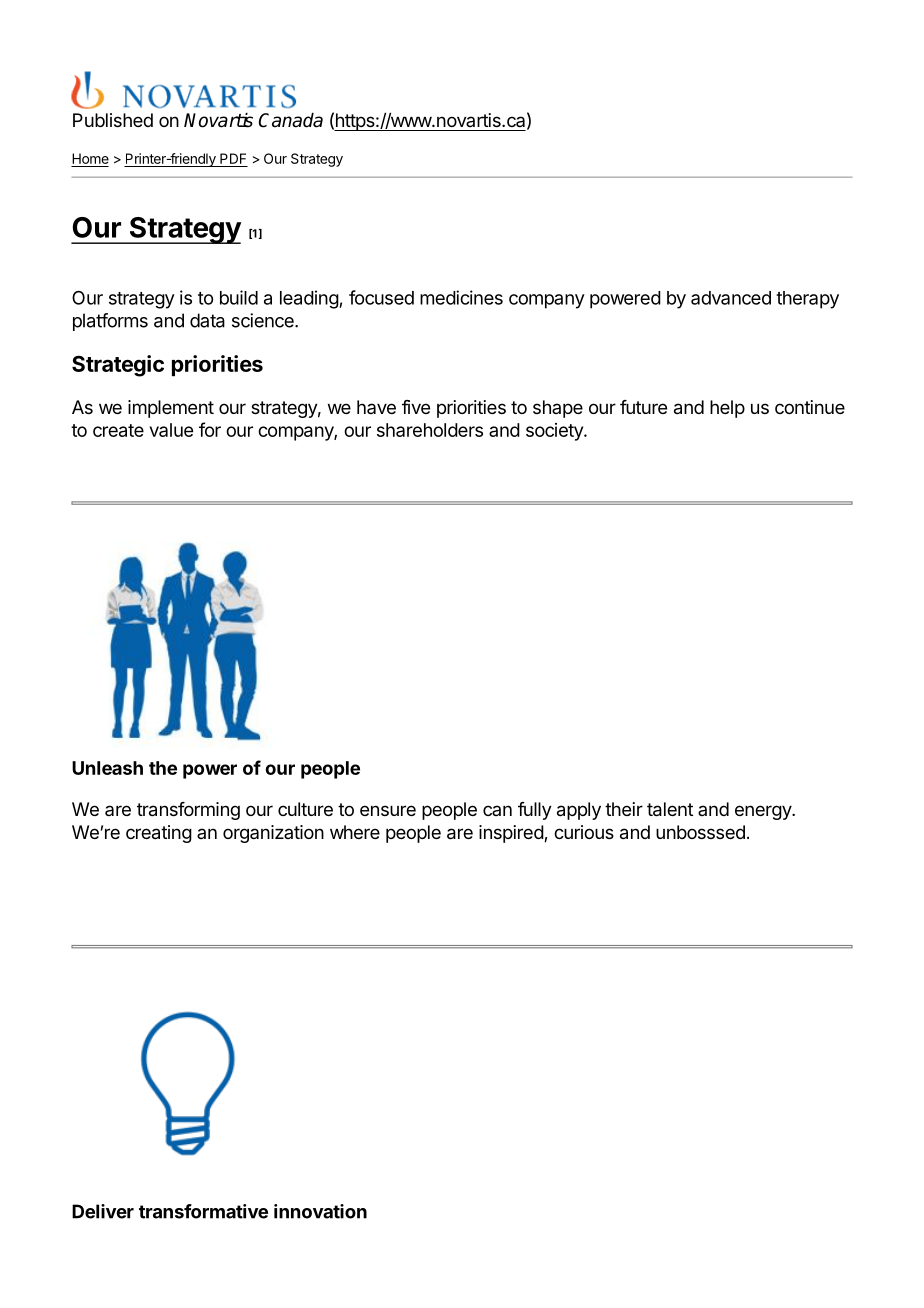 The width and height of the screenshot is (924, 1308). What do you see at coordinates (203, 1211) in the screenshot?
I see `transformative` at bounding box center [203, 1211].
